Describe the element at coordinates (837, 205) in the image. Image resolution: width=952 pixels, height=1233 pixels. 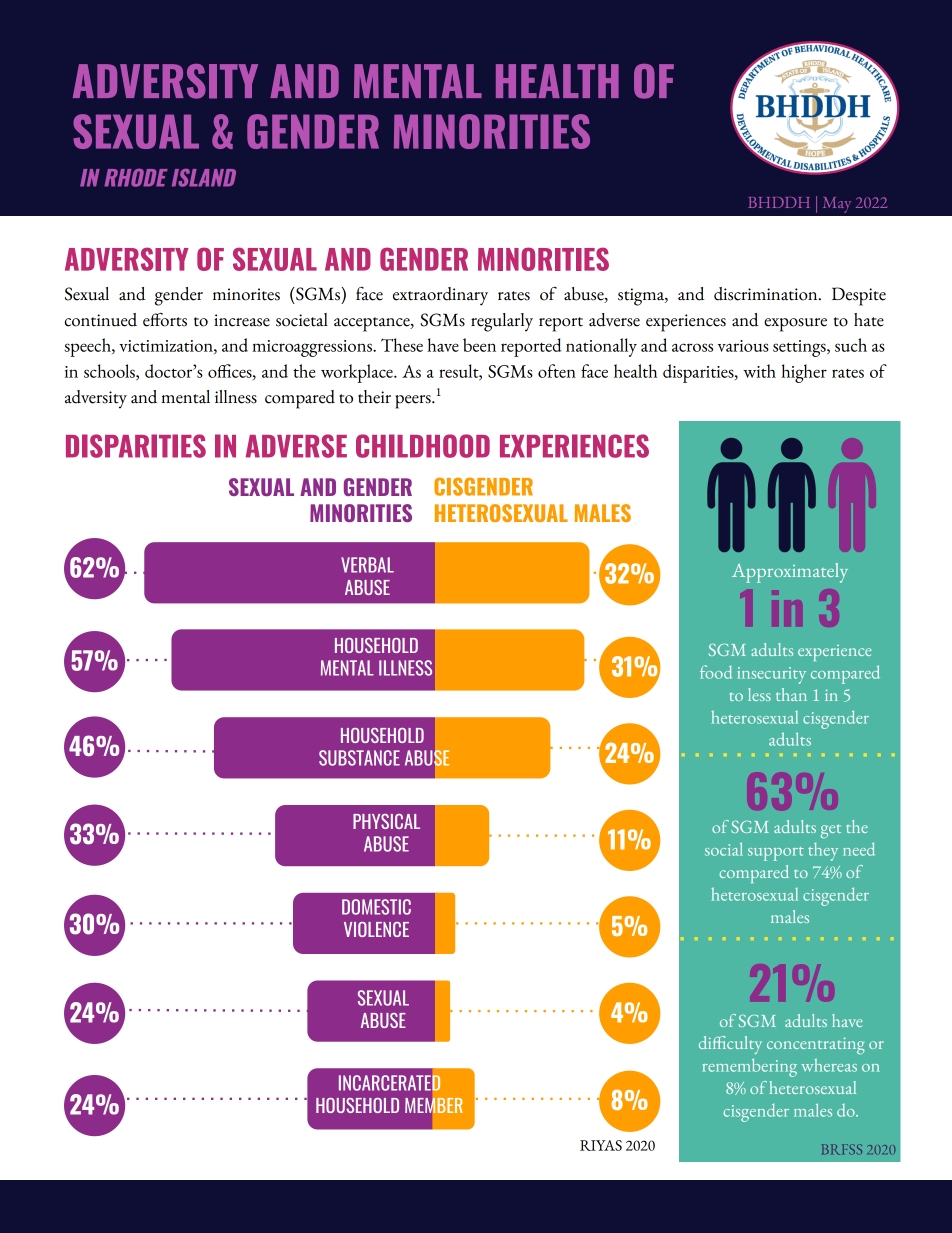
I see `May` at that location.
